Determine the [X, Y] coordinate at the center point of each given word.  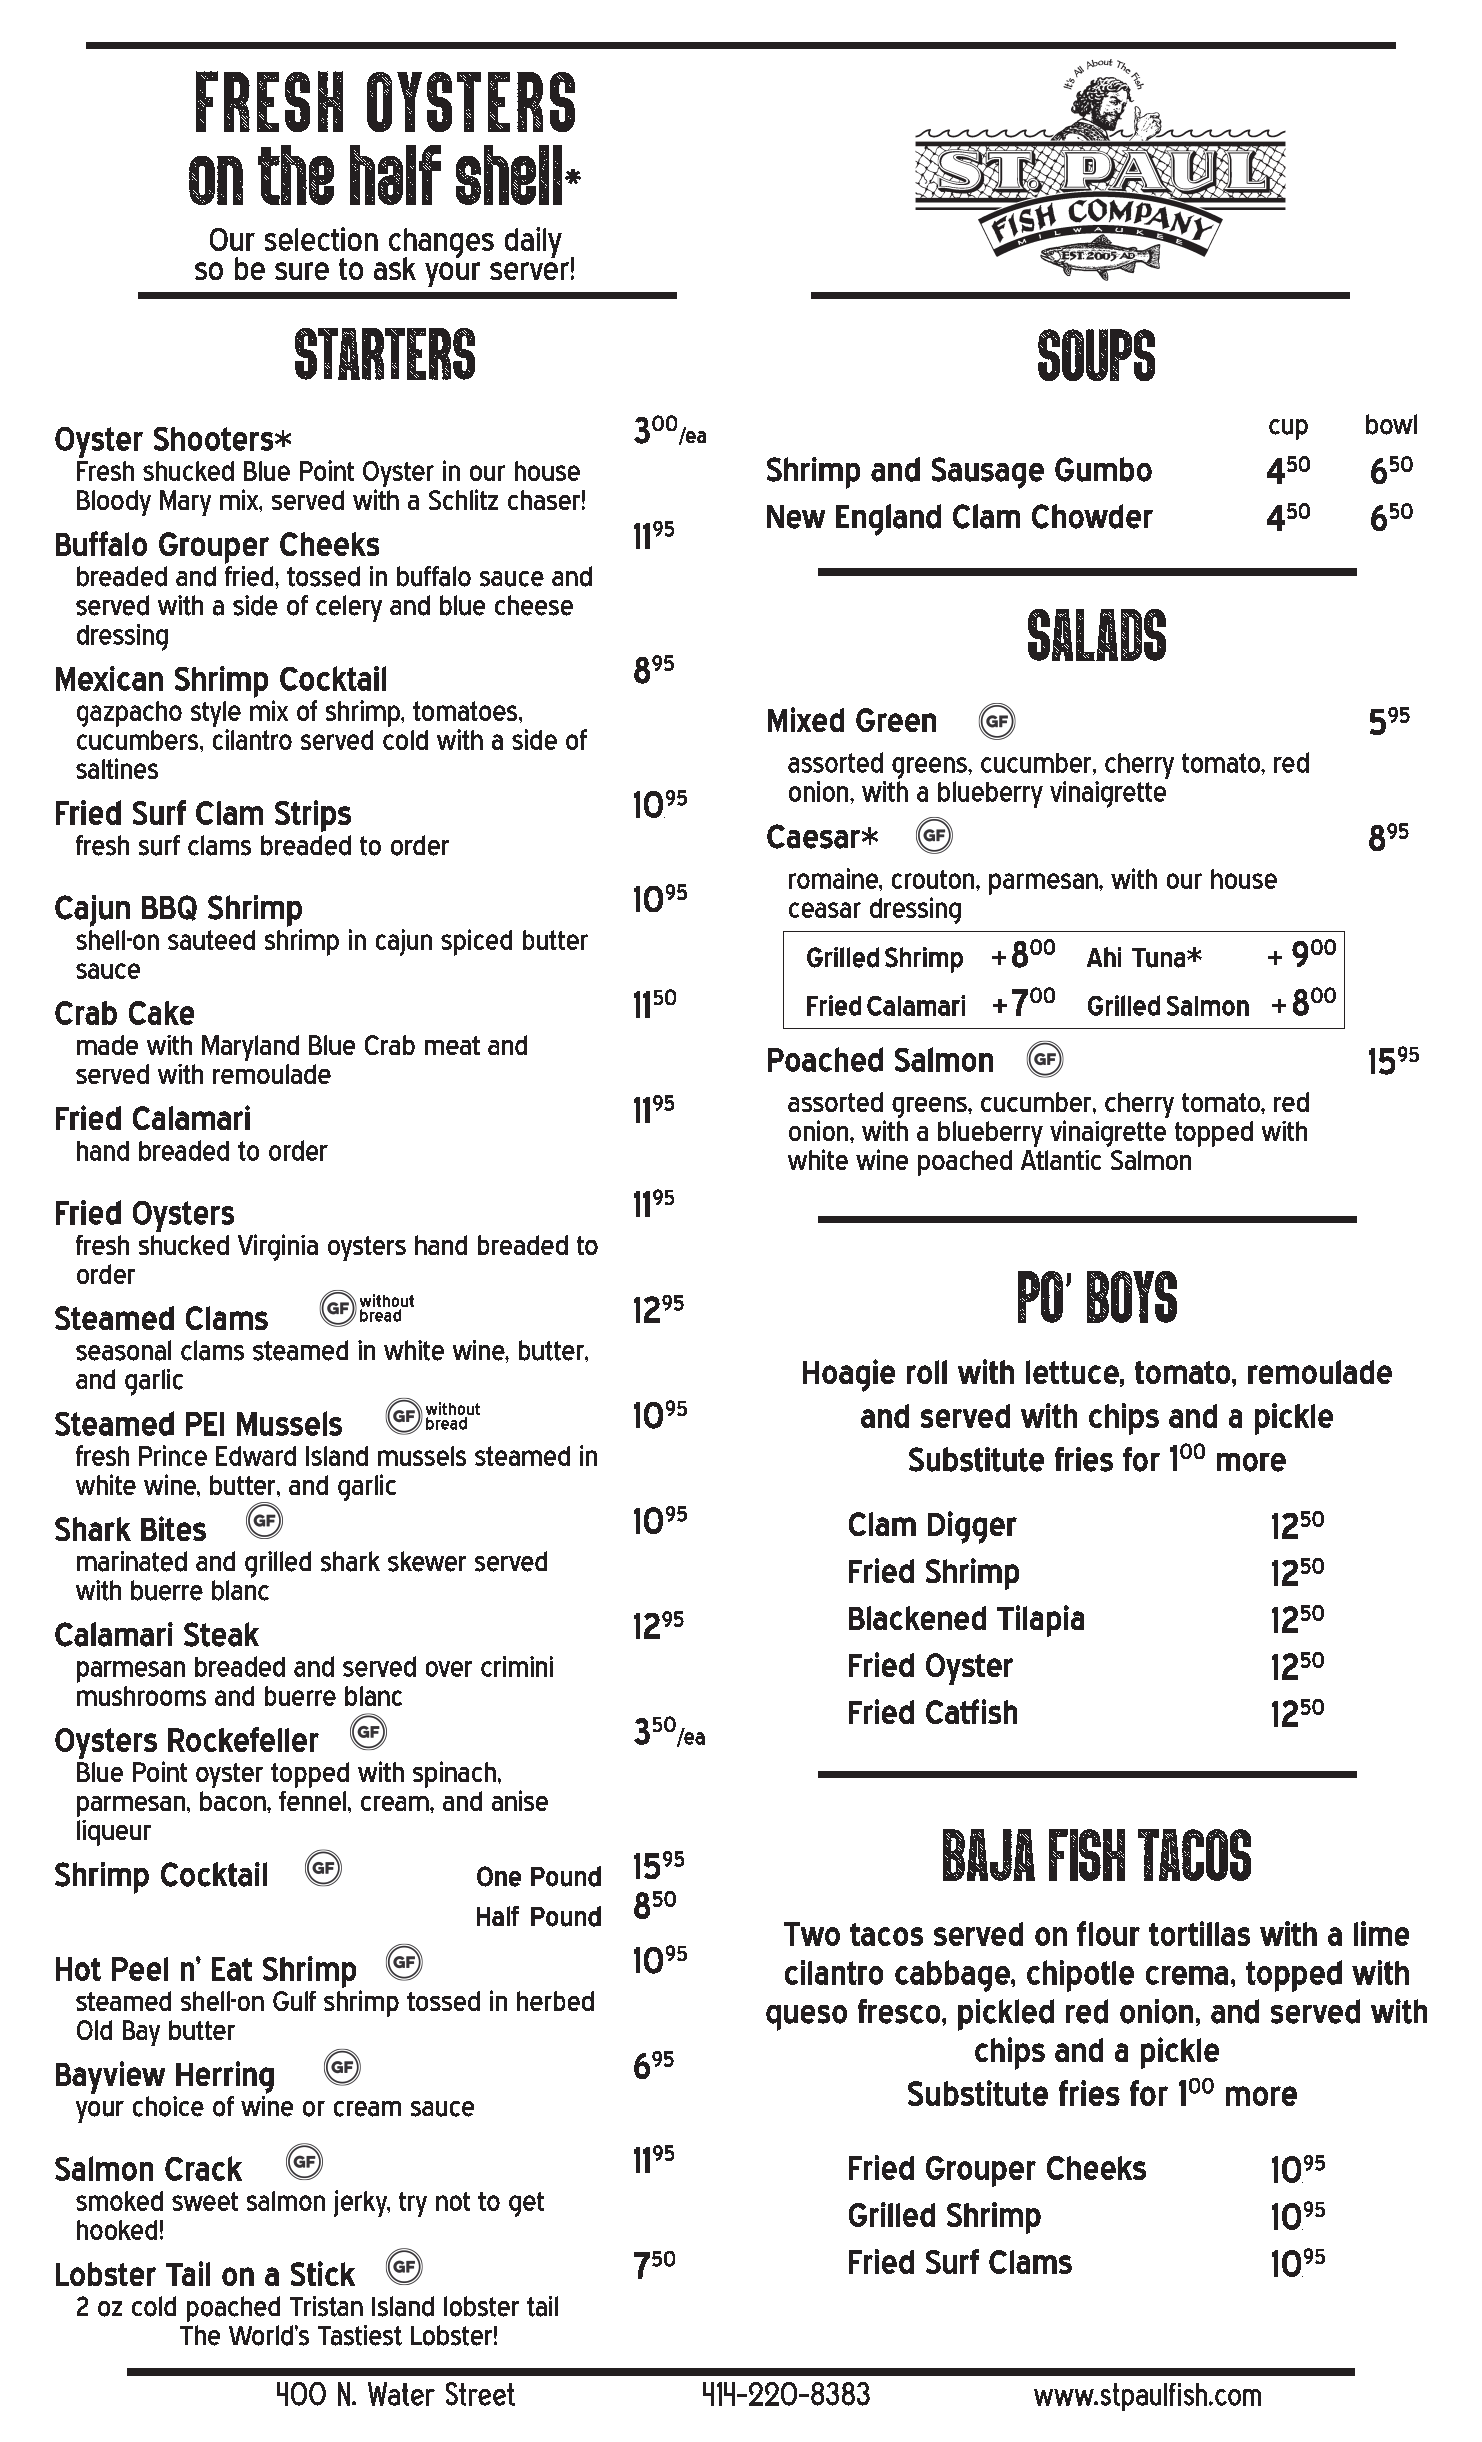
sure [302, 271]
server [529, 271]
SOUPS [1096, 355]
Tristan [326, 2306]
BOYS [1132, 1297]
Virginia [278, 1247]
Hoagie [849, 1375]
